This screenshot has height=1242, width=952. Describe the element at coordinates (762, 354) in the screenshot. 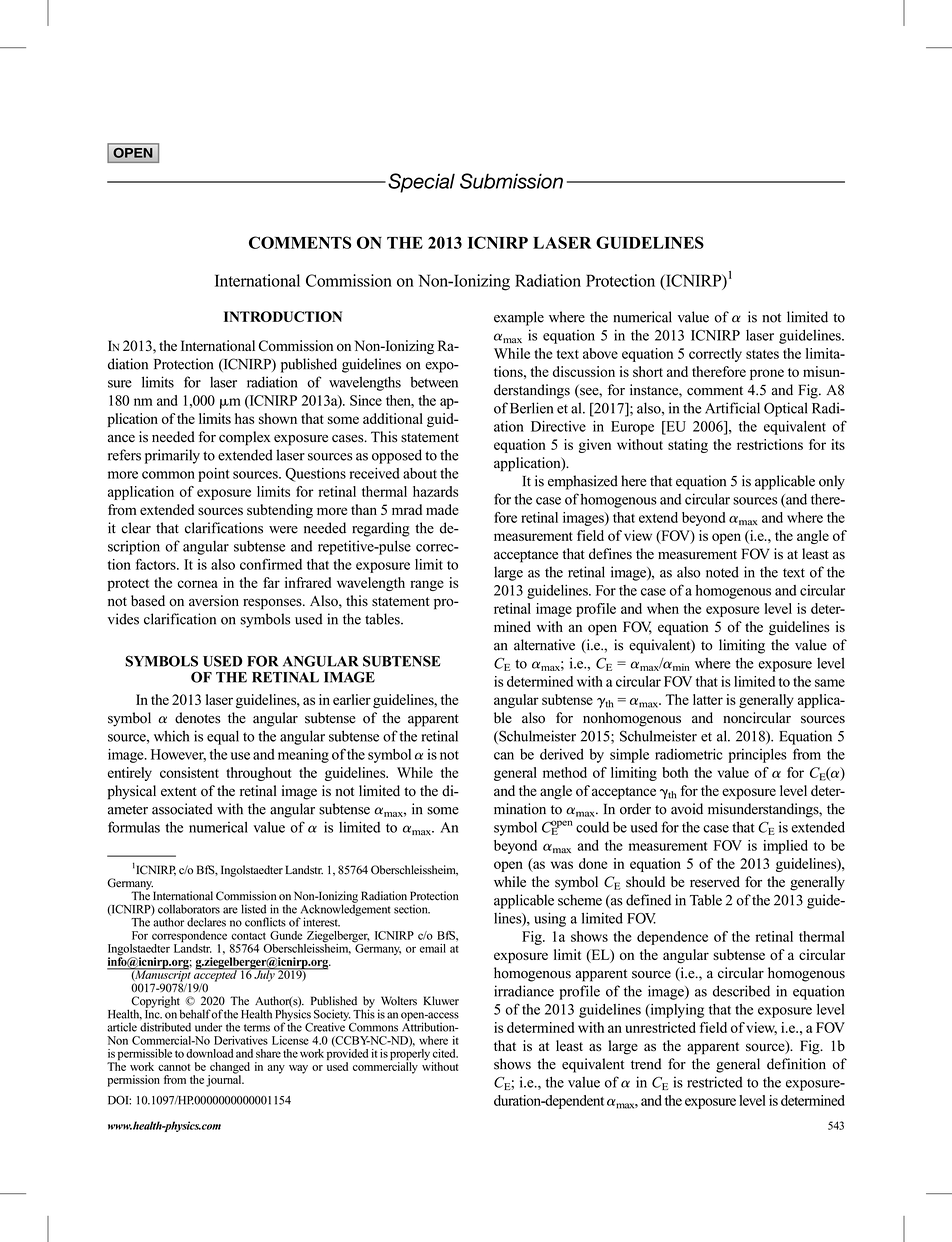

I see `states` at that location.
